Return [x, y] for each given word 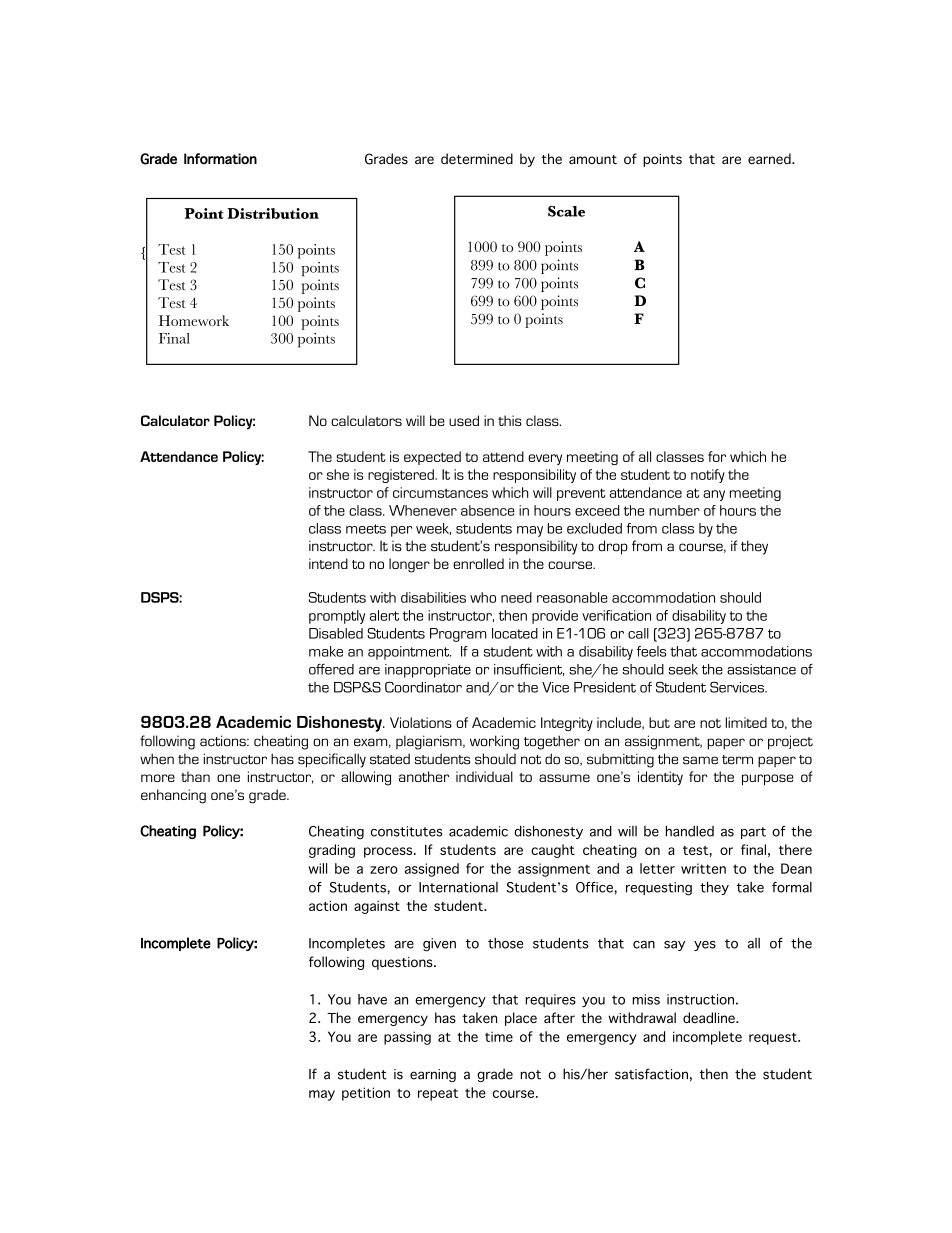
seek [683, 669]
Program [458, 635]
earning [433, 1075]
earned [770, 158]
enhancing [173, 796]
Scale [566, 211]
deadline [710, 1017]
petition [366, 1094]
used [464, 420]
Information [220, 159]
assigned [432, 870]
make [326, 651]
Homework [194, 320]
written [703, 868]
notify [708, 476]
